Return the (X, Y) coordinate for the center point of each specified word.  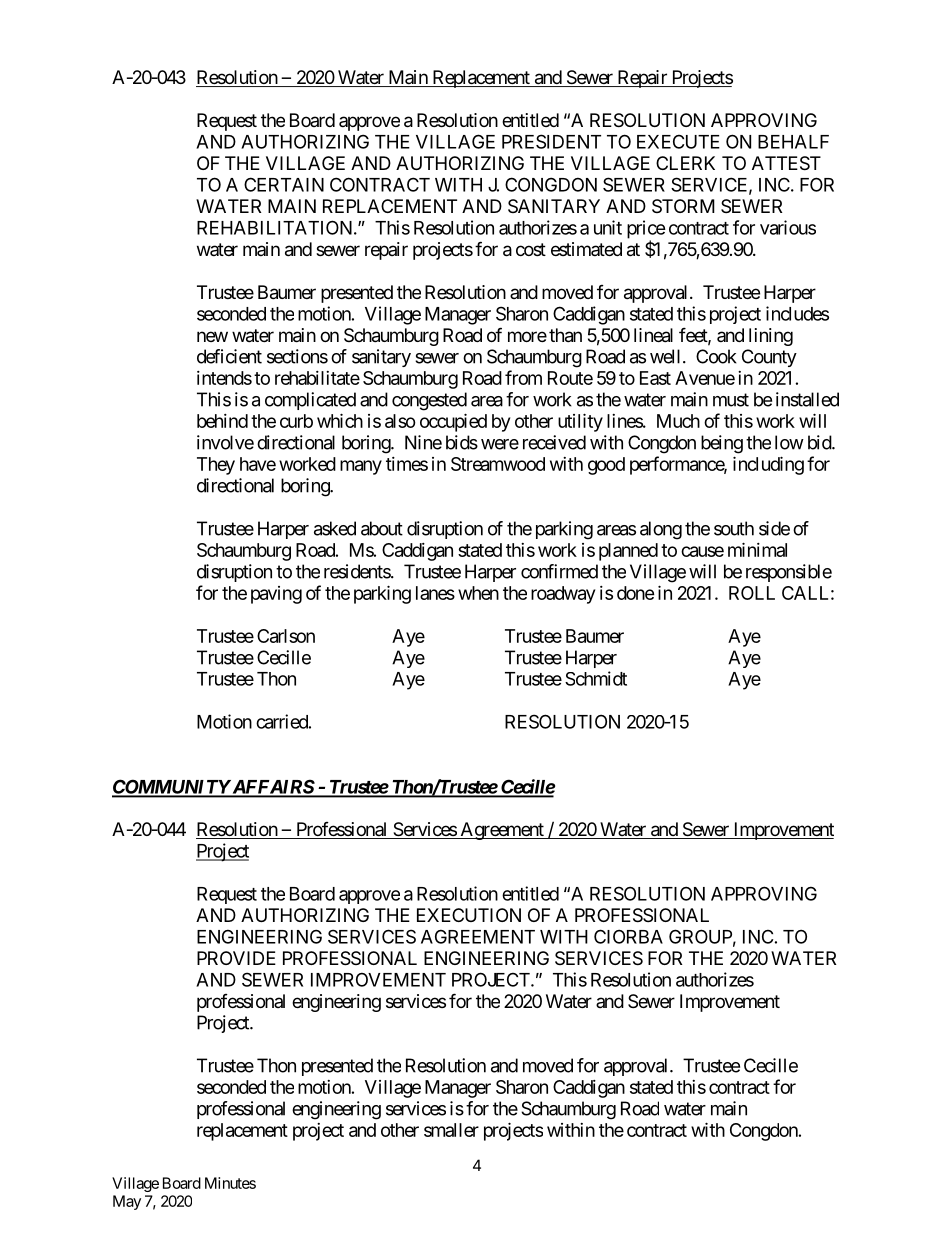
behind (222, 421)
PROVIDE (236, 958)
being (722, 444)
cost (531, 249)
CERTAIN (284, 184)
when (478, 593)
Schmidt (596, 678)
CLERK (685, 163)
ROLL (752, 593)
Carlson (286, 636)
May (127, 1202)
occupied (453, 422)
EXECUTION (469, 915)
